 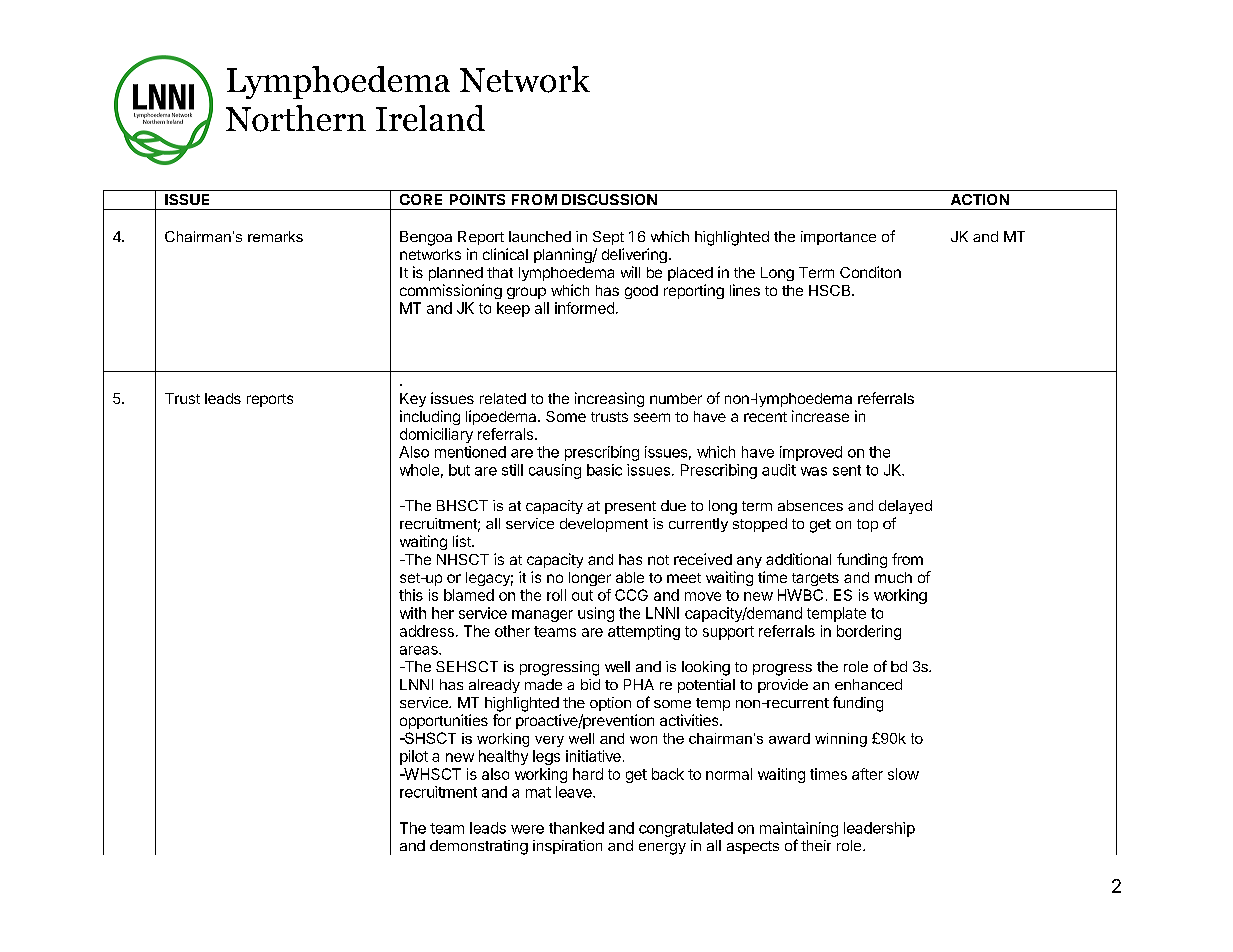 What do you see at coordinates (430, 118) in the image?
I see `Ireland` at bounding box center [430, 118].
